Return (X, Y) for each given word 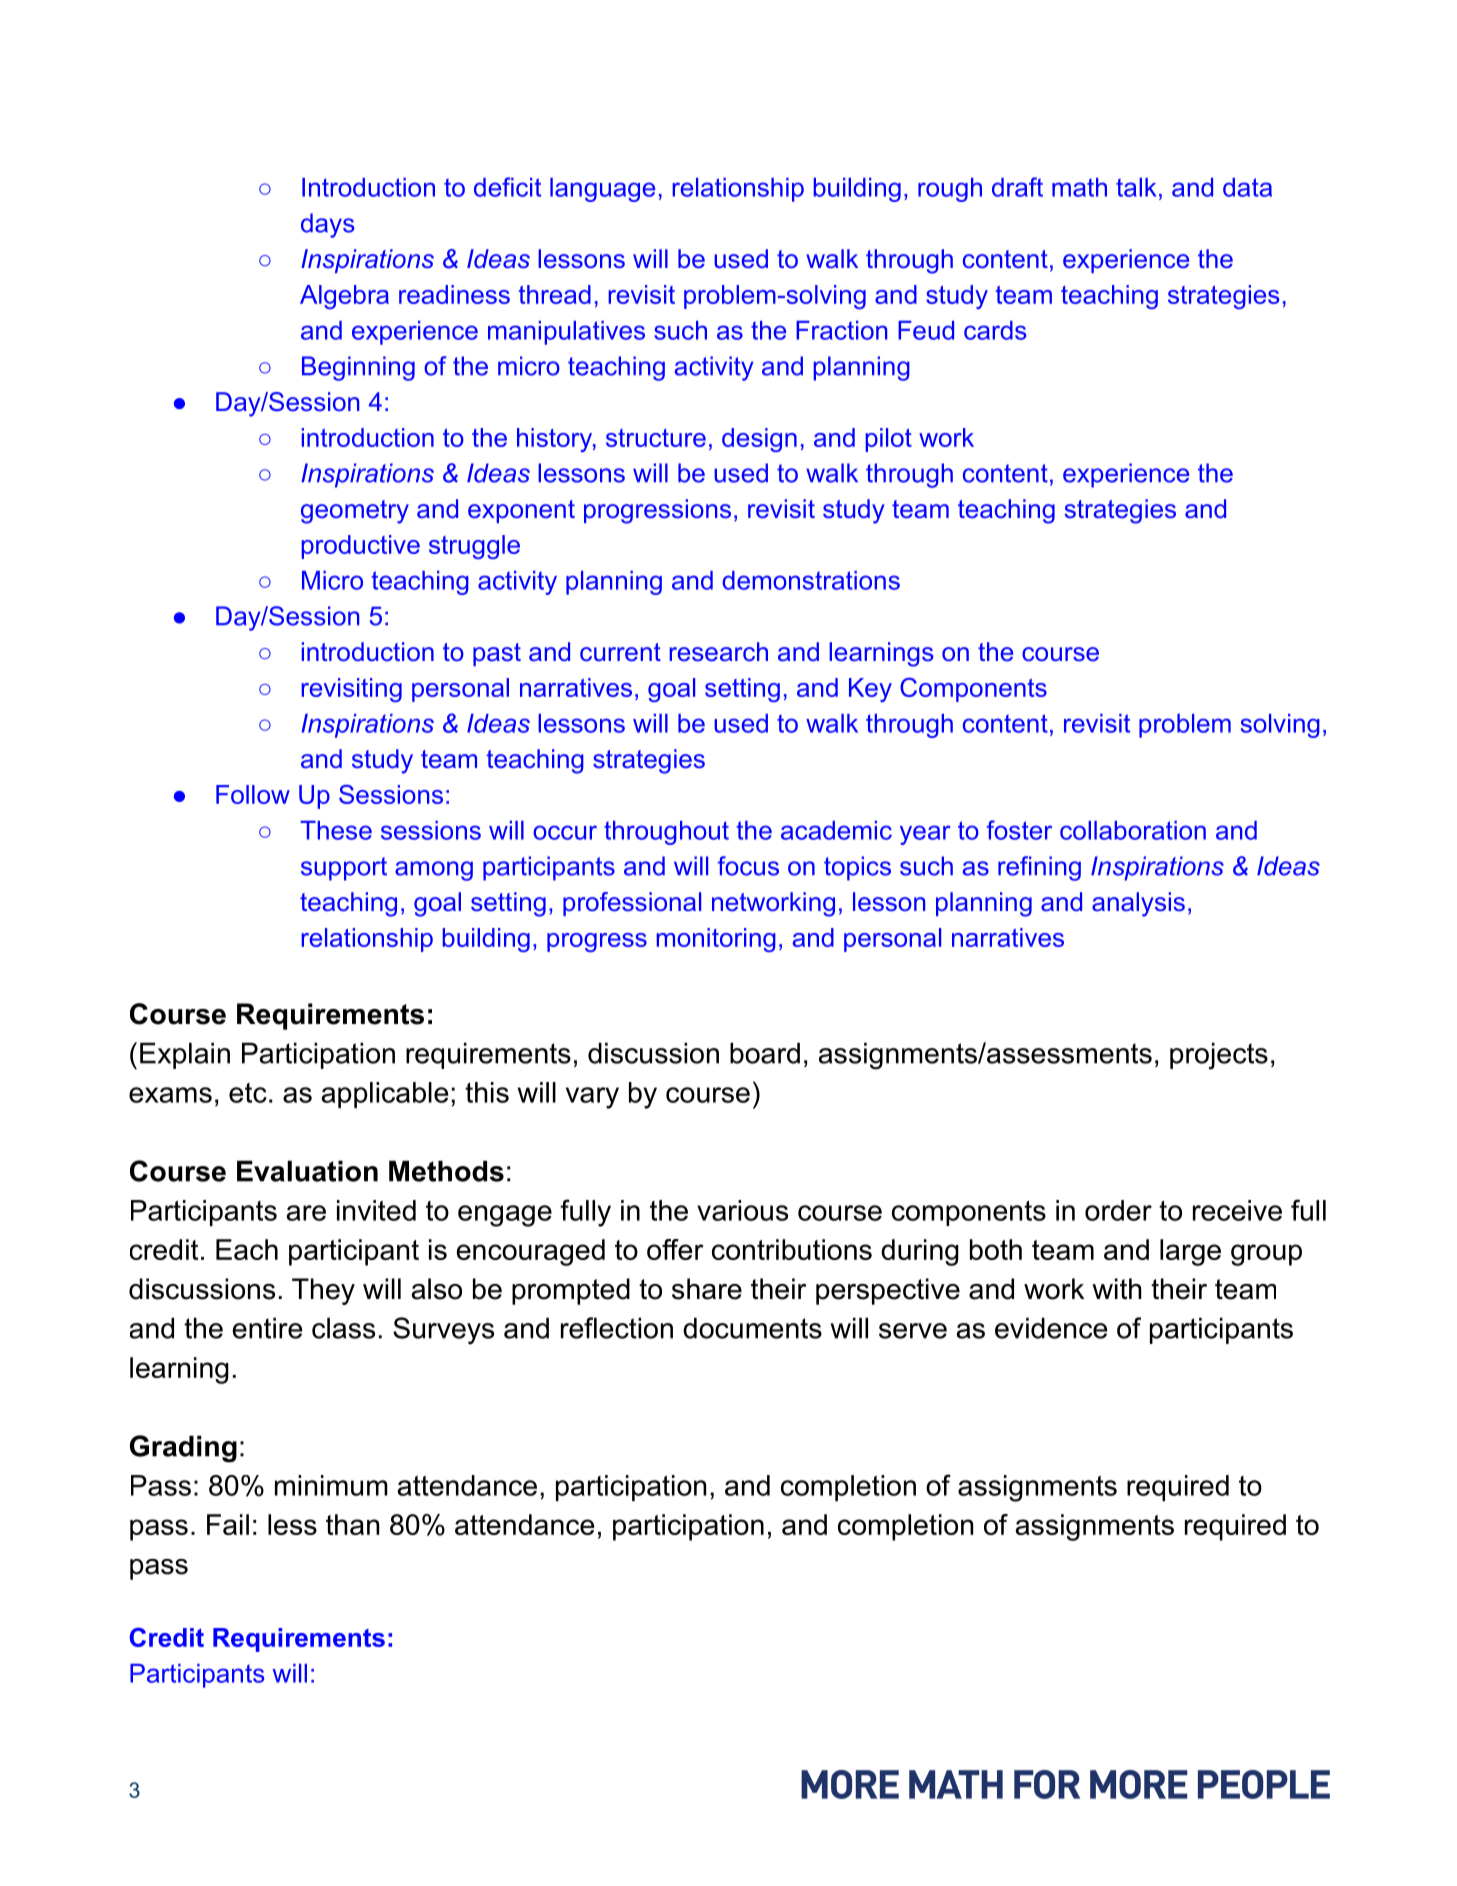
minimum (331, 1485)
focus (748, 866)
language (602, 190)
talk (1136, 187)
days (327, 225)
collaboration (1133, 830)
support (344, 869)
